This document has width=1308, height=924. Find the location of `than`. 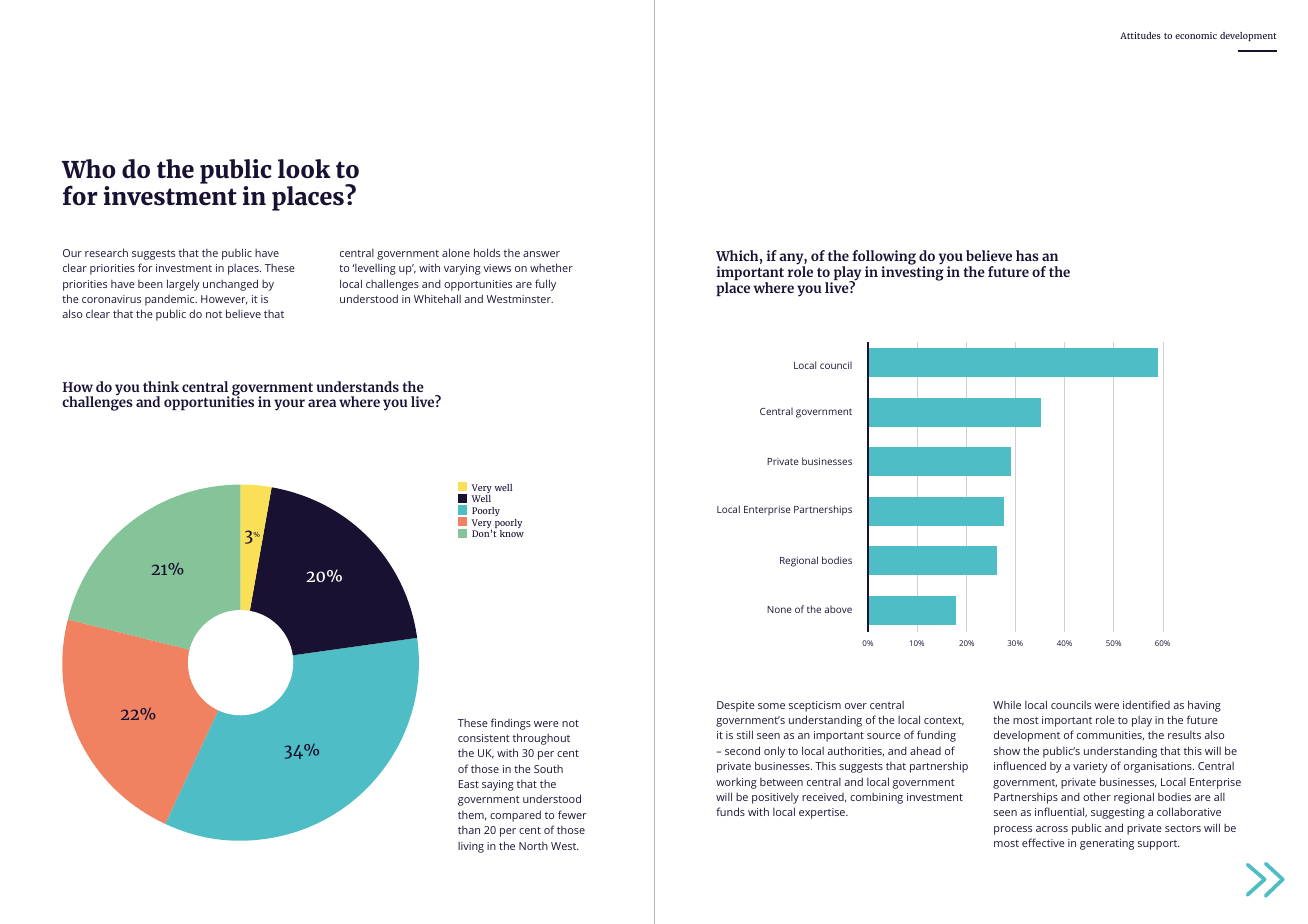

than is located at coordinates (469, 830).
